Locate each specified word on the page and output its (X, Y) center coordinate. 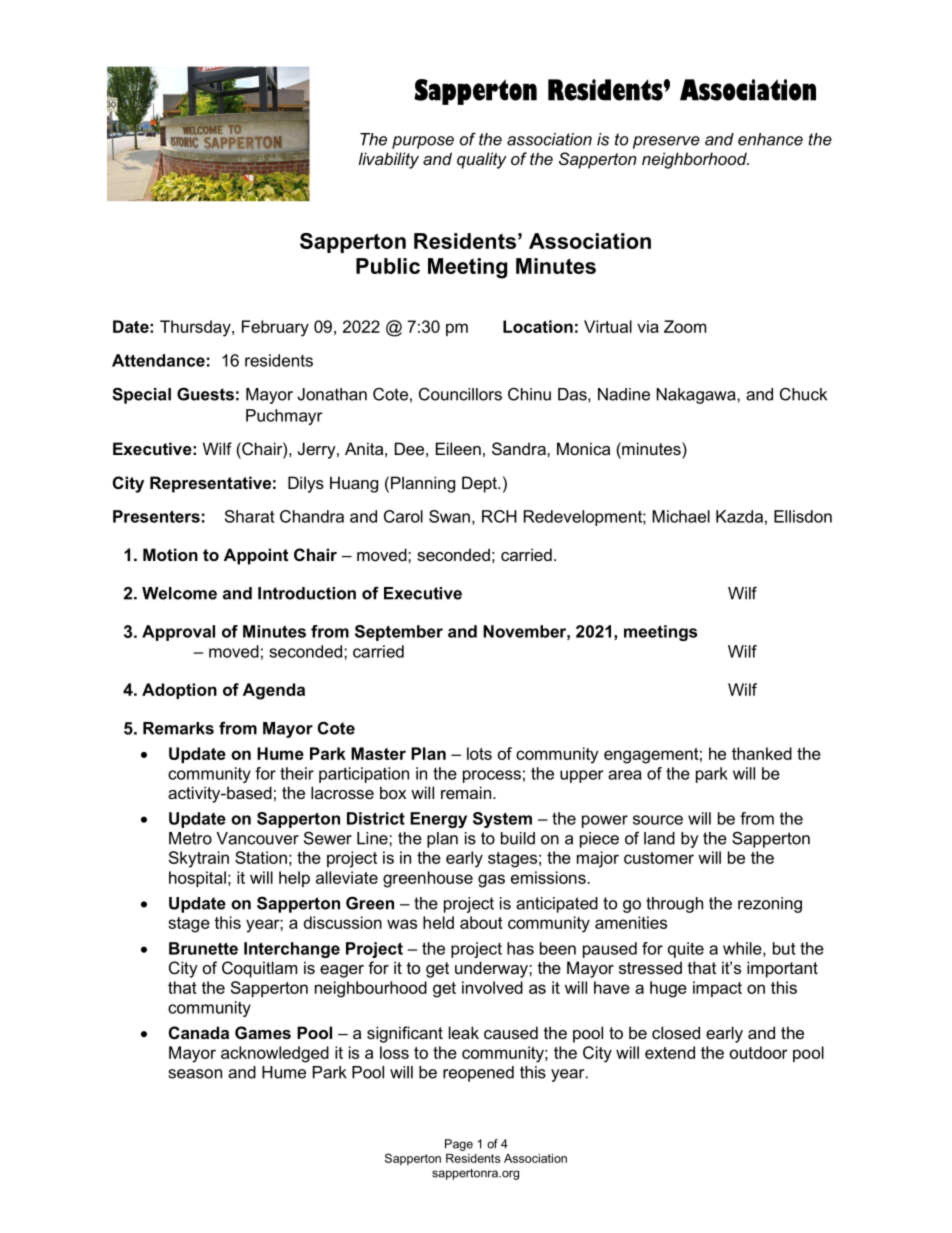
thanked (762, 753)
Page (459, 1145)
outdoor (759, 1052)
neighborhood (695, 160)
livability (388, 160)
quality (482, 160)
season (195, 1074)
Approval (178, 633)
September (399, 633)
